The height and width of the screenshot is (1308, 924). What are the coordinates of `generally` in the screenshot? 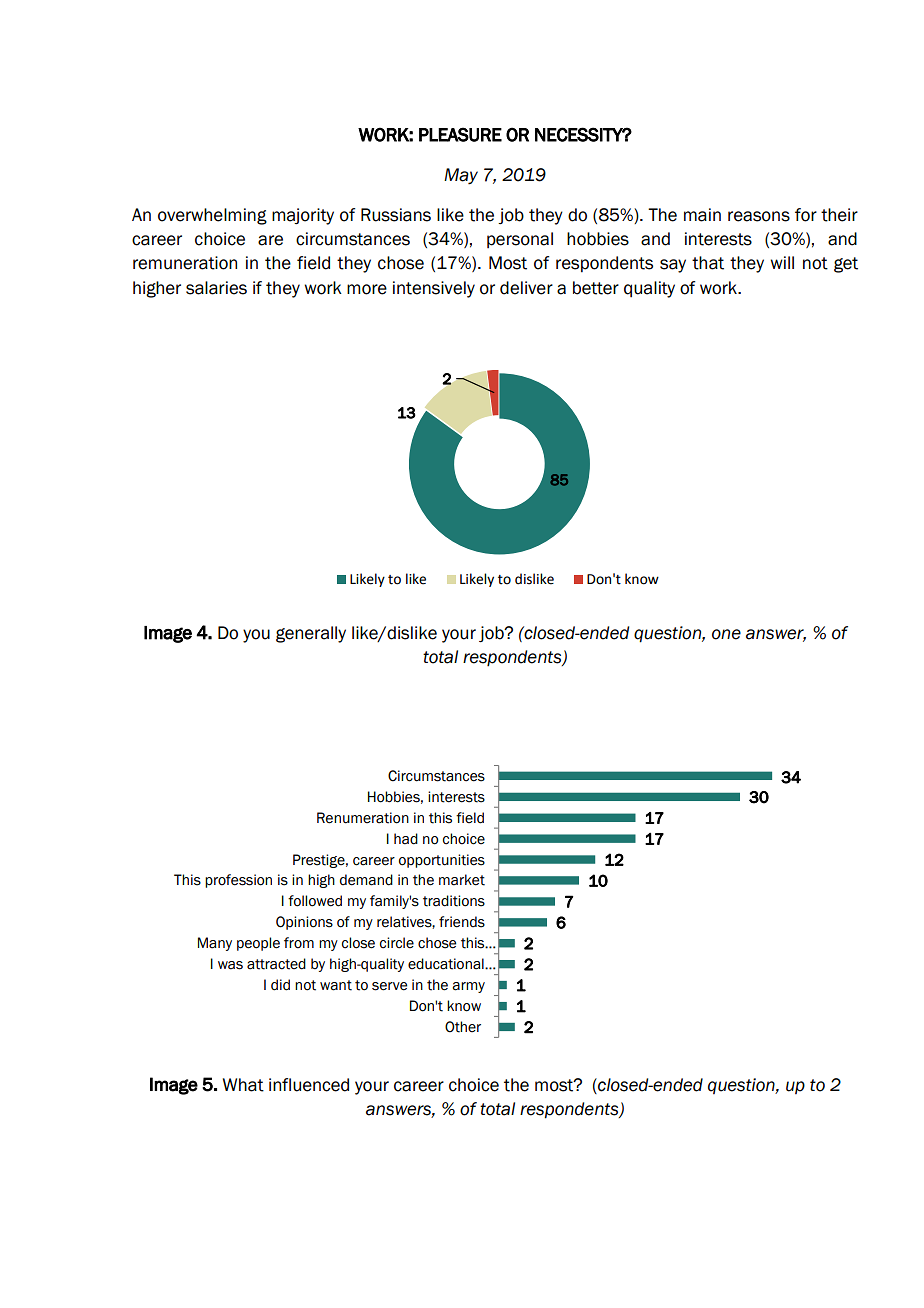 It's located at (311, 634).
